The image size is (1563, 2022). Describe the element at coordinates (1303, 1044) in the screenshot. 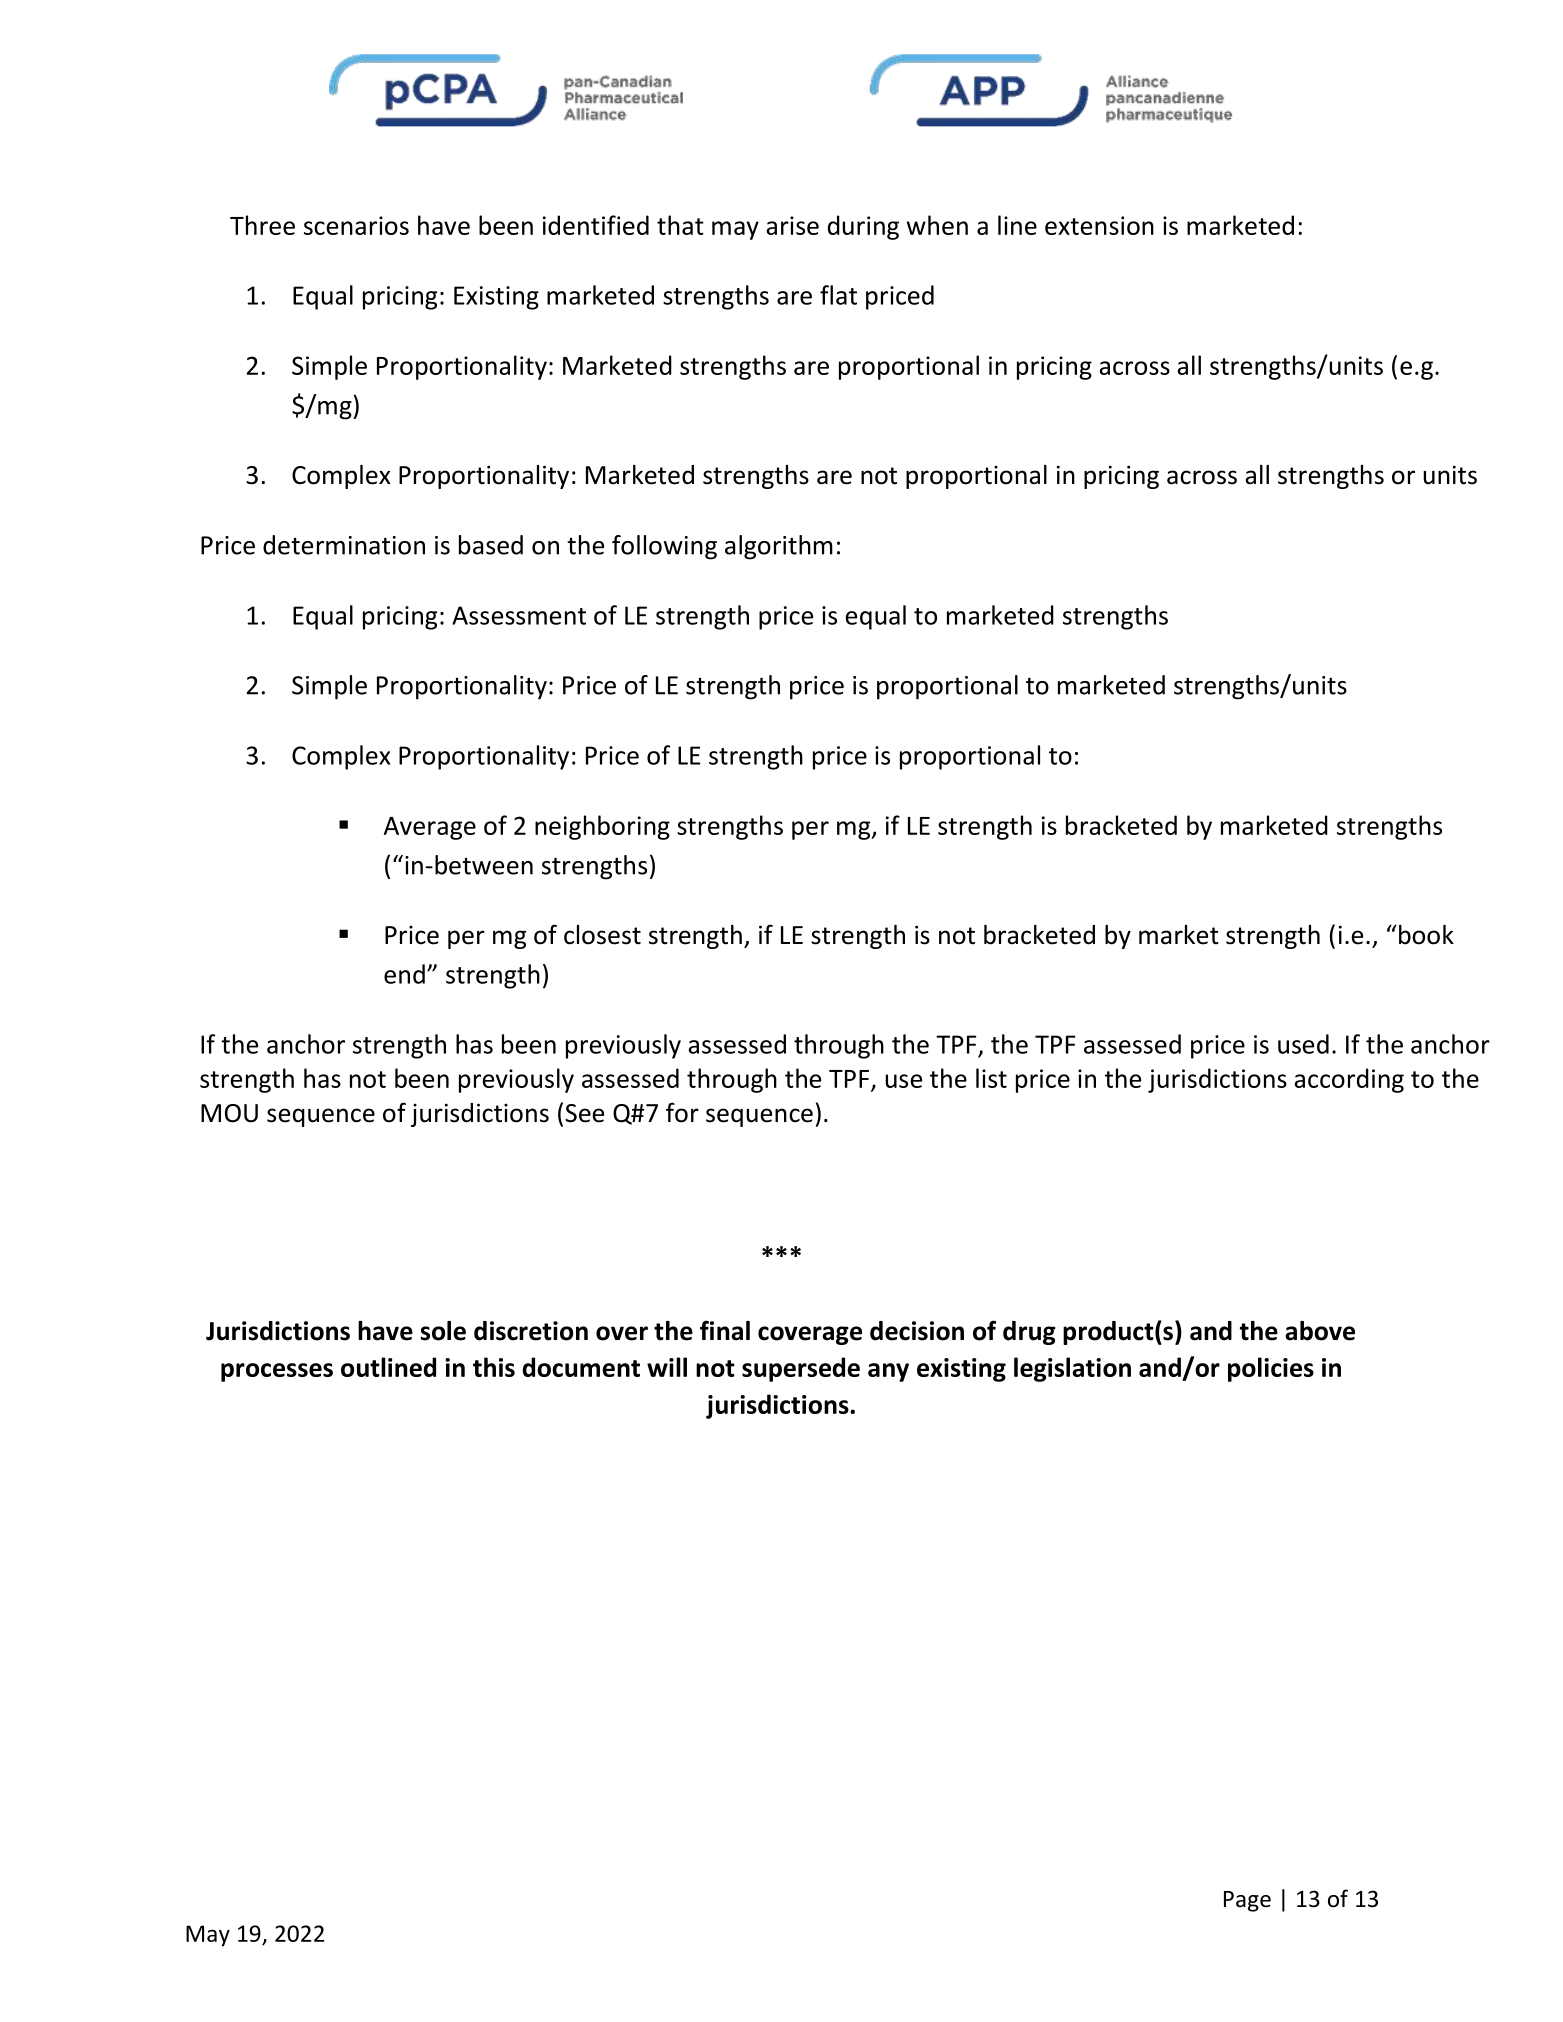

I see `used` at that location.
